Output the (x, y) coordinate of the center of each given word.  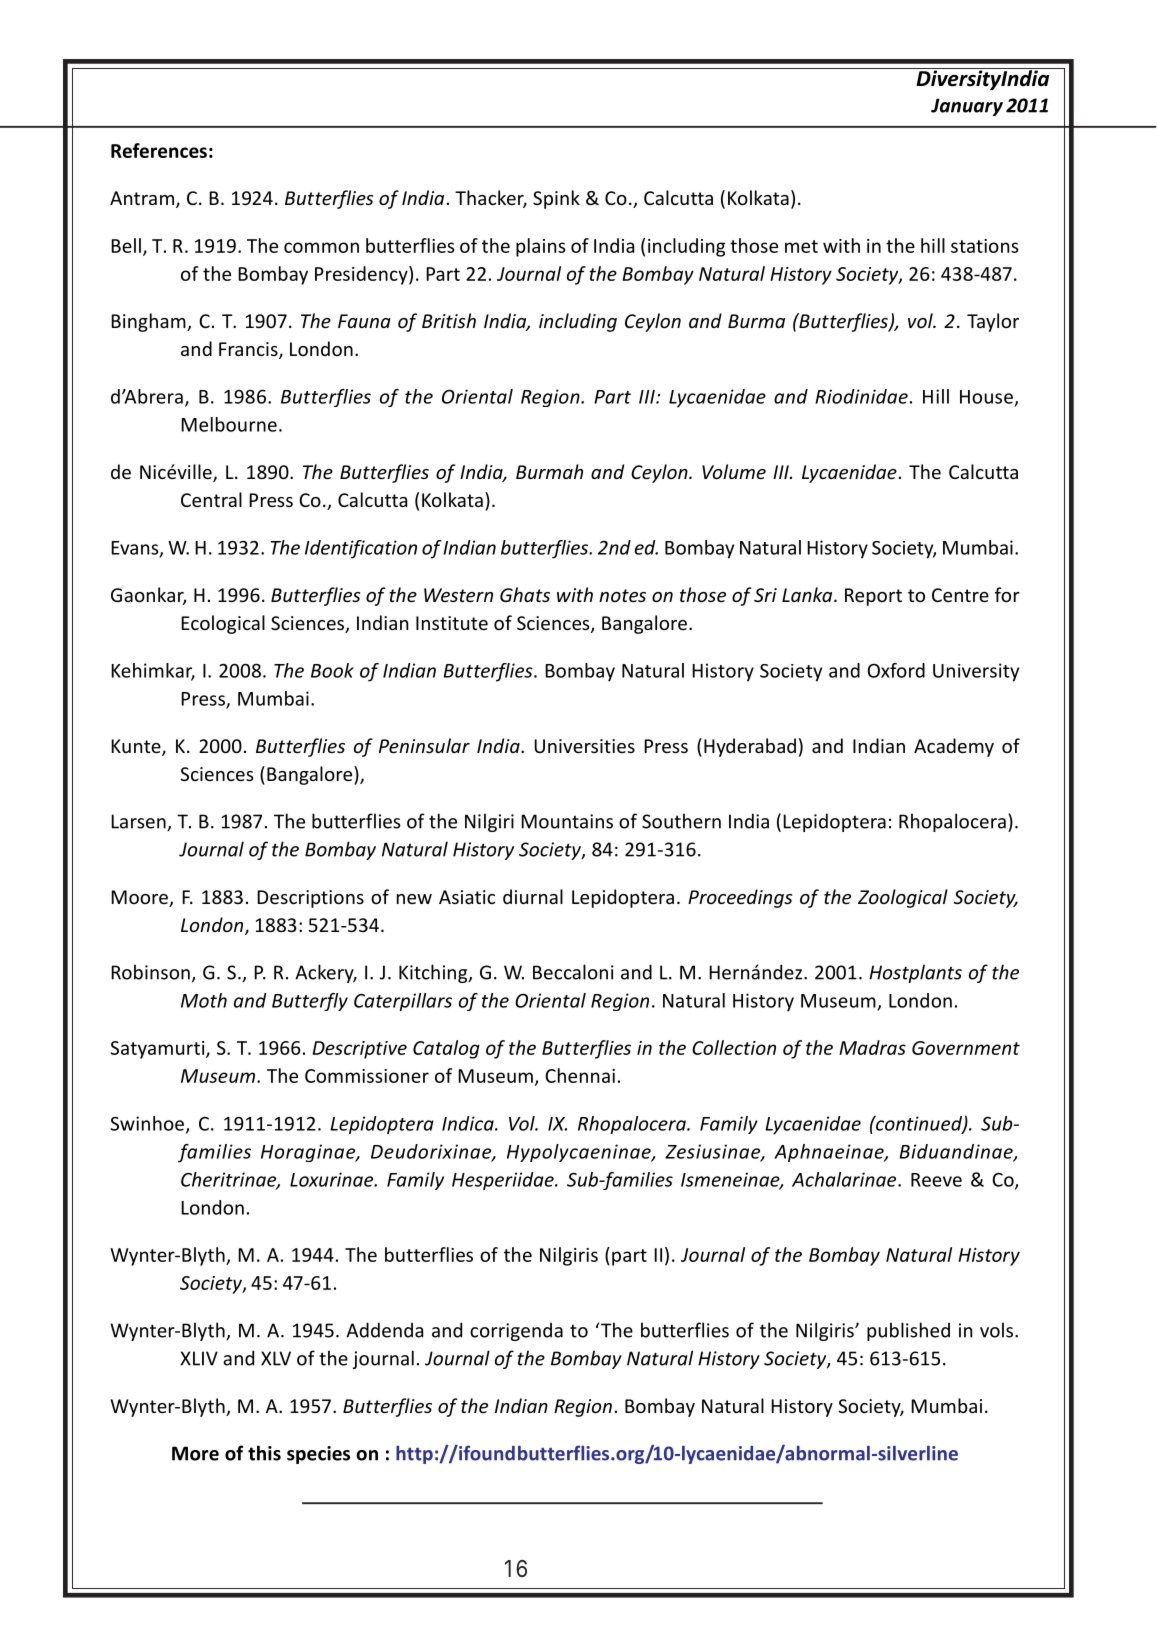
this (264, 1453)
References (159, 150)
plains (540, 247)
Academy (954, 747)
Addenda (384, 1330)
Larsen (139, 822)
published (908, 1331)
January (967, 107)
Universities (584, 746)
